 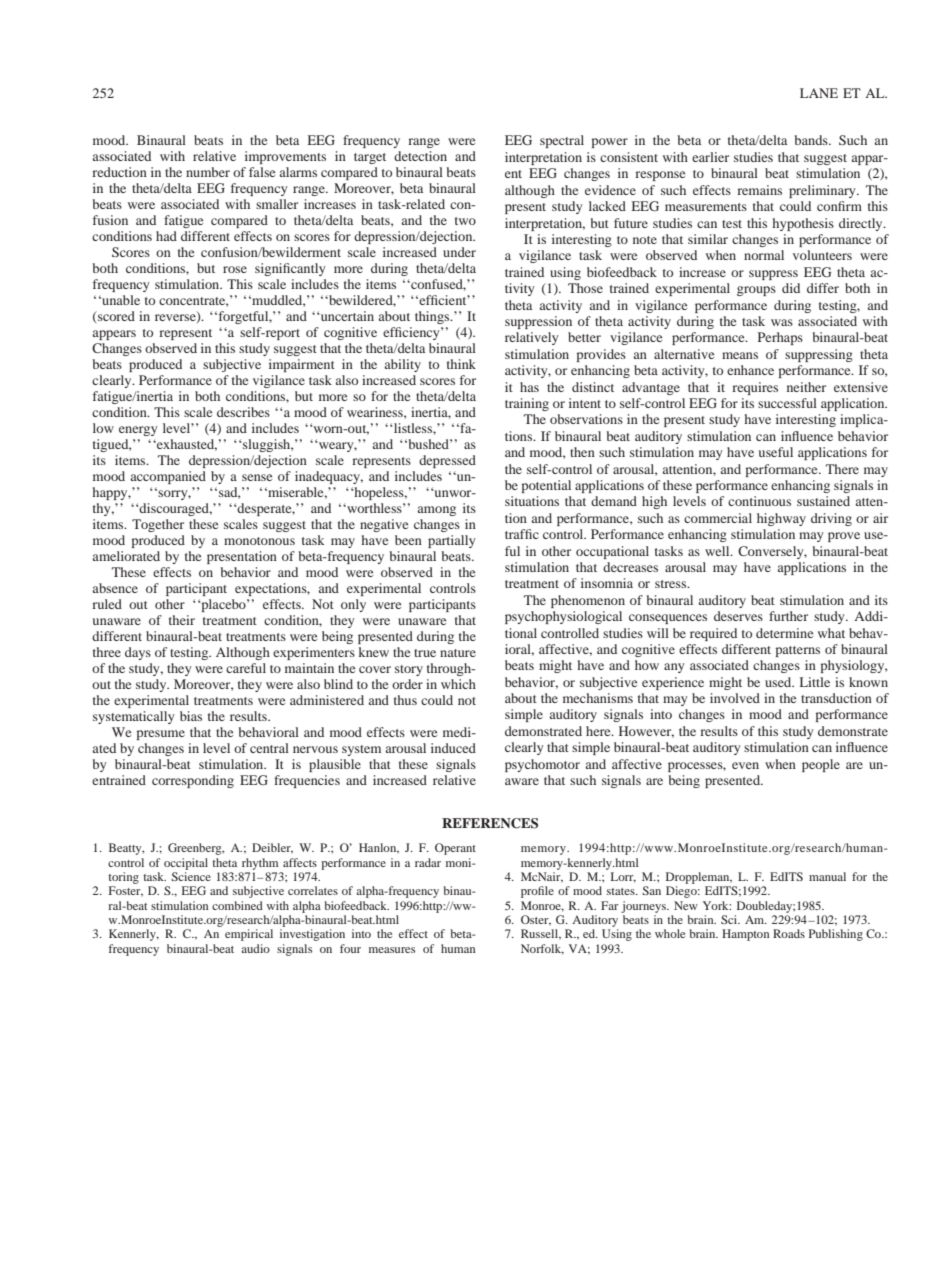 I want to click on combined, so click(x=237, y=905).
